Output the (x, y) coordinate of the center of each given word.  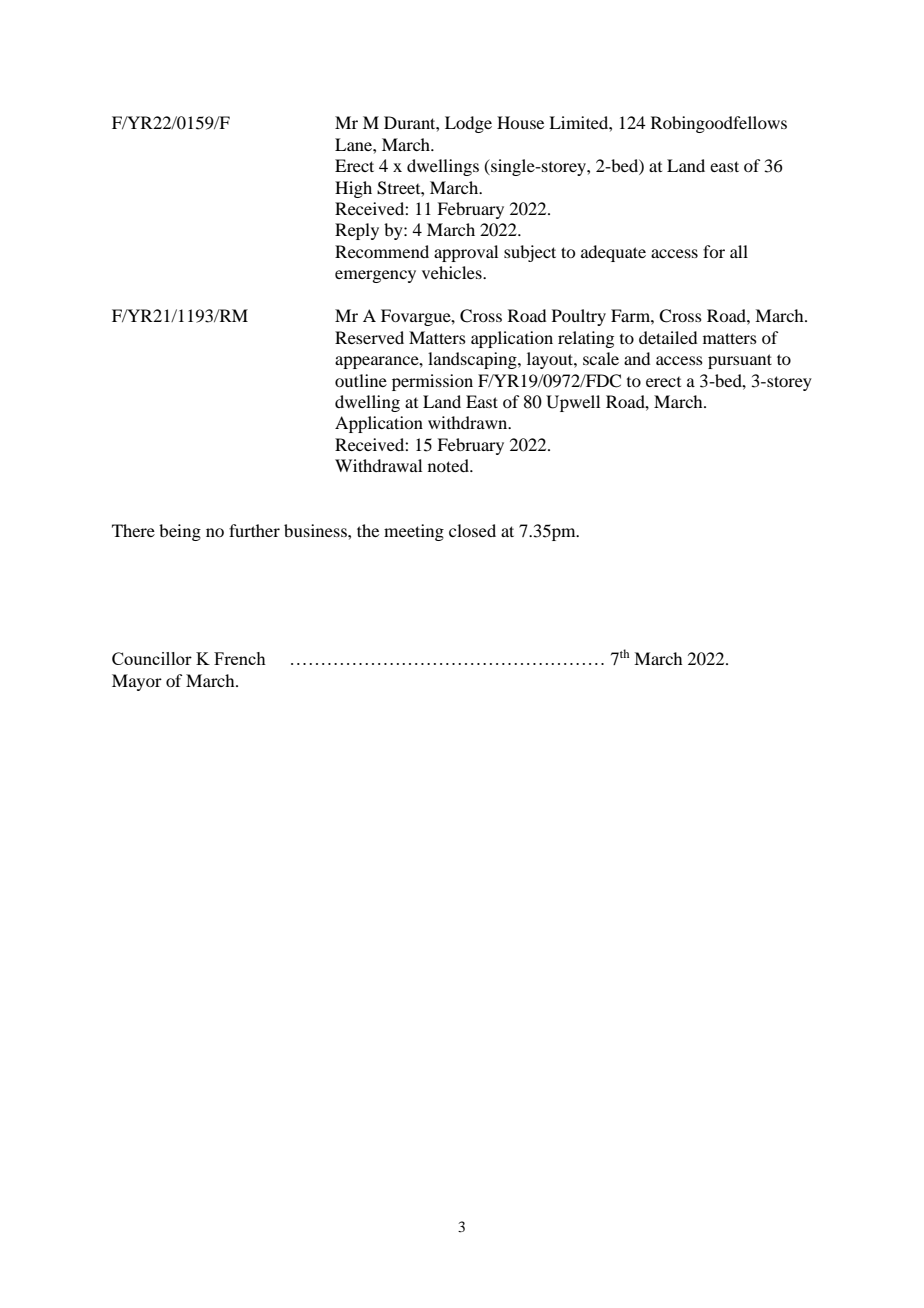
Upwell (573, 403)
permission (432, 382)
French (240, 658)
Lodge (468, 124)
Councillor (152, 658)
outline (361, 380)
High (353, 189)
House (520, 122)
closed (472, 530)
